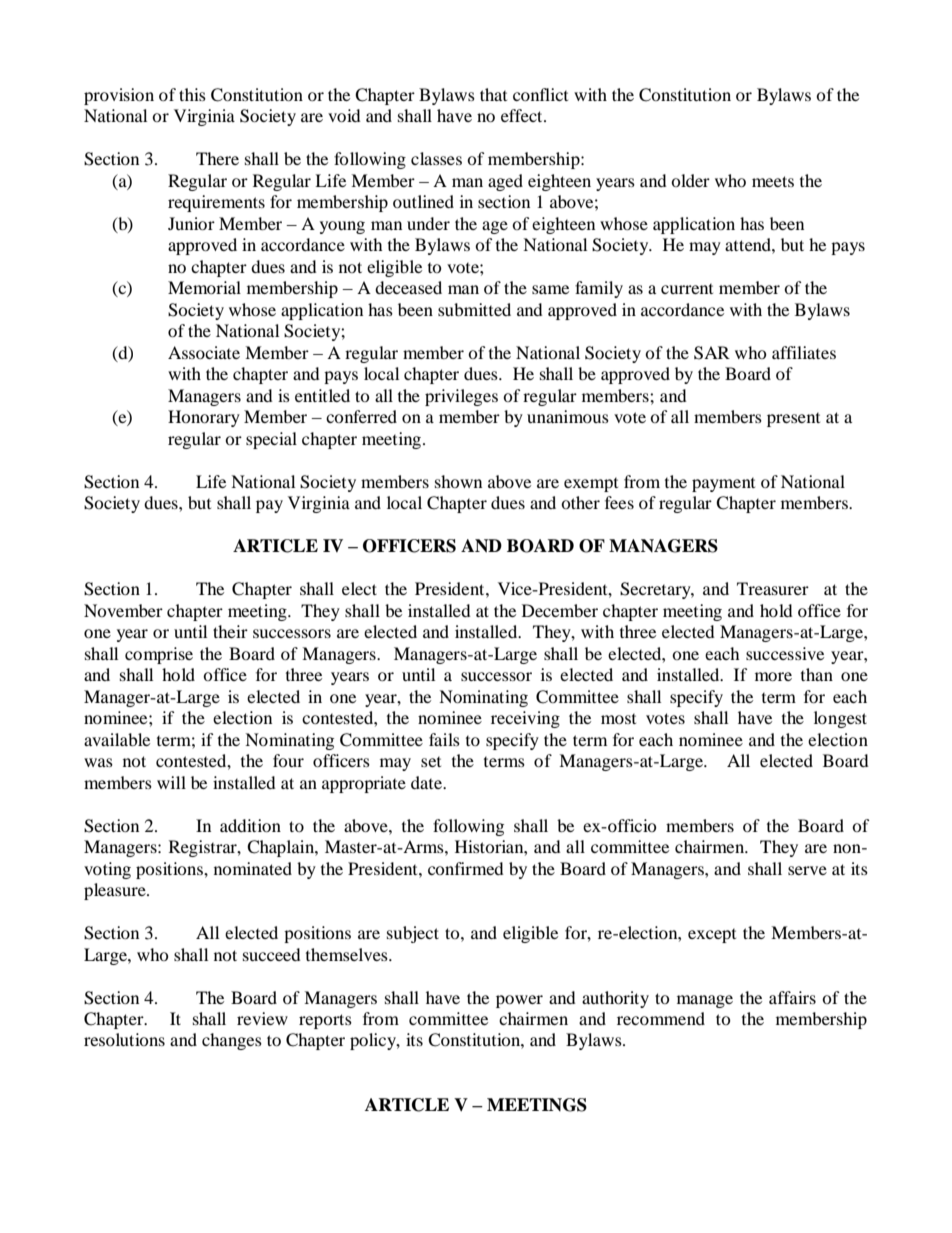 The image size is (952, 1233). What do you see at coordinates (192, 94) in the image?
I see `this` at bounding box center [192, 94].
